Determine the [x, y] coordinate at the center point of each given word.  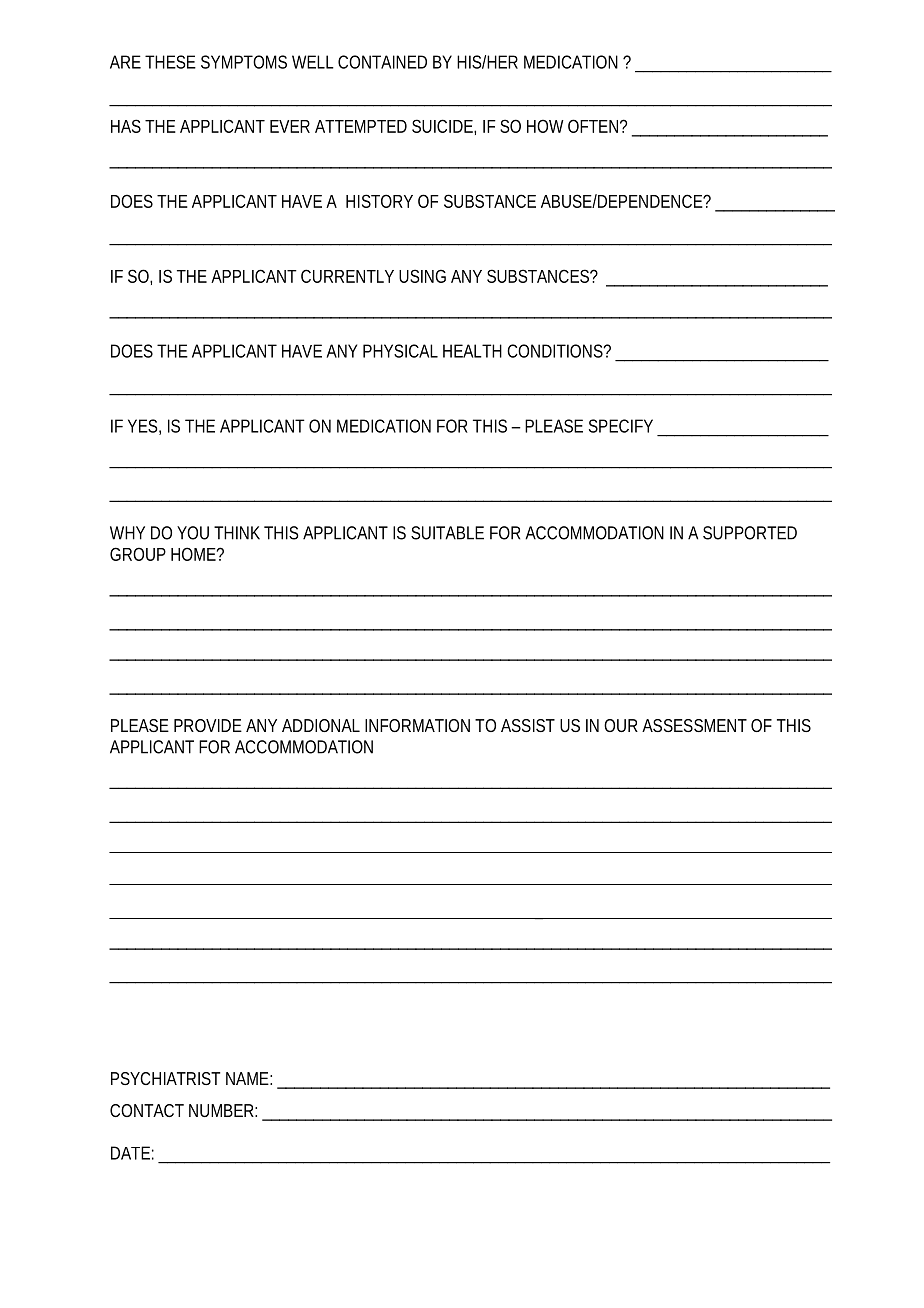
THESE [170, 62]
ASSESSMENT [694, 725]
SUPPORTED [750, 533]
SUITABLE [447, 533]
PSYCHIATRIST [165, 1078]
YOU [193, 533]
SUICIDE [443, 126]
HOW [545, 126]
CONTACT [147, 1110]
